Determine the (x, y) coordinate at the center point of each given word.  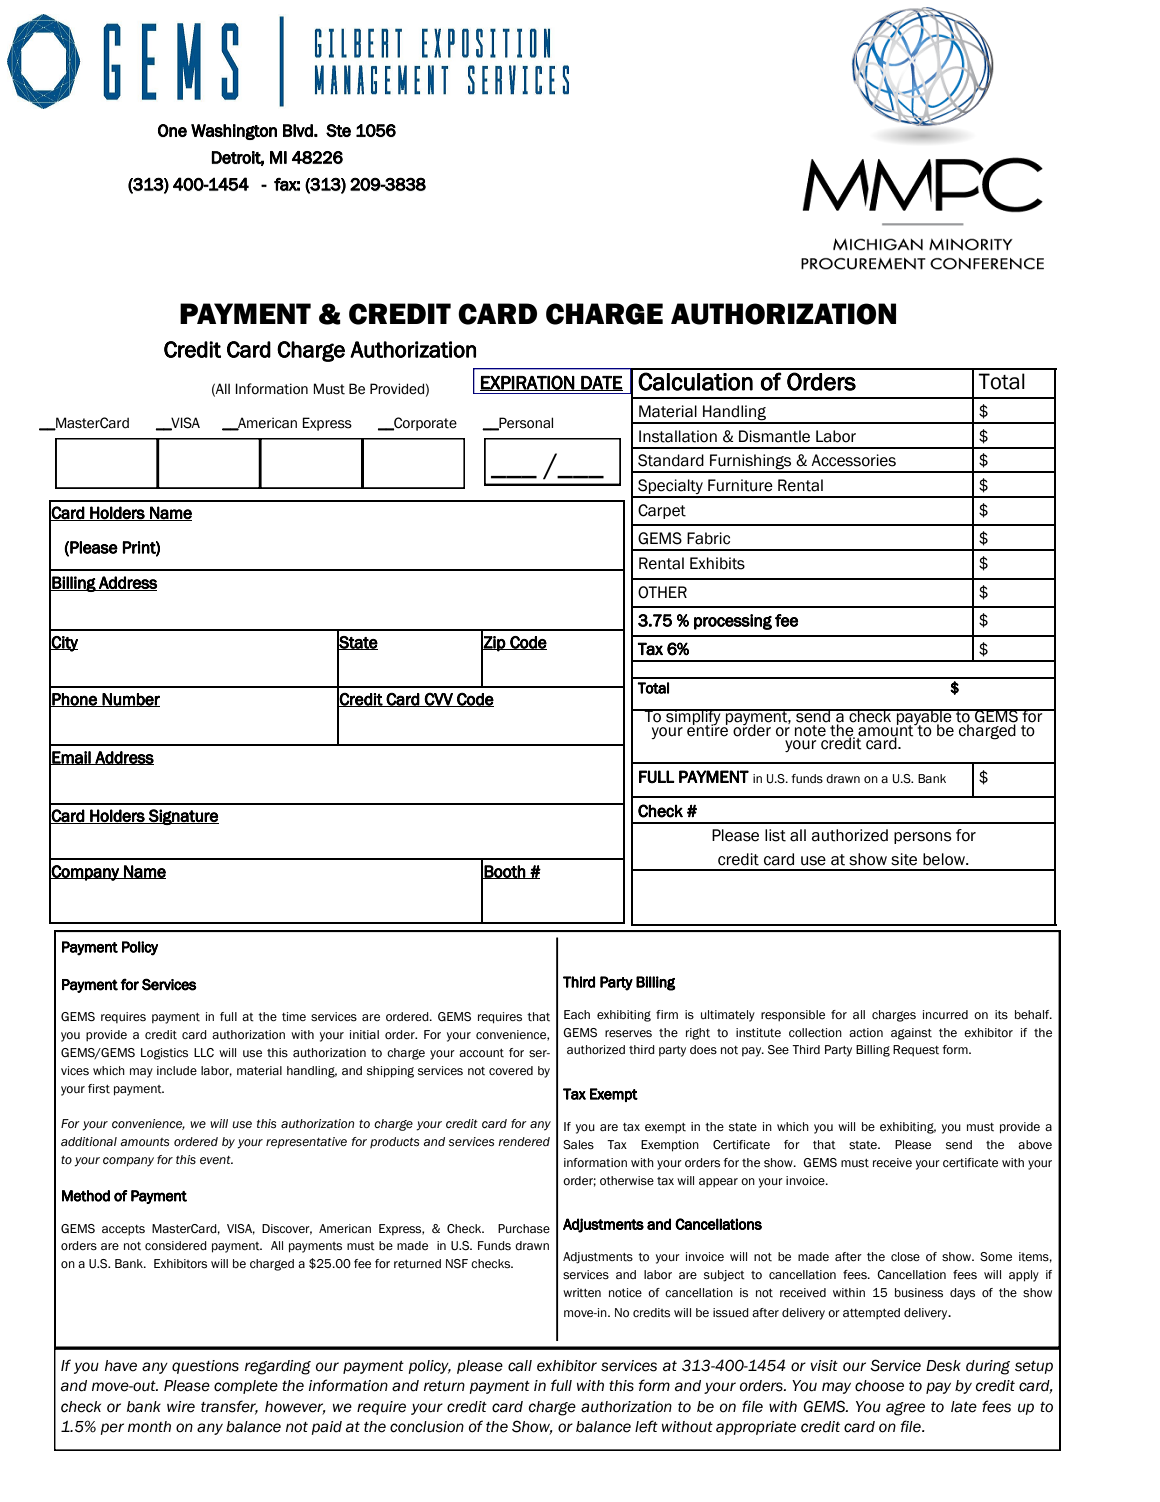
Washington (234, 132)
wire (181, 1407)
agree (905, 1409)
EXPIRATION (528, 383)
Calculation (695, 381)
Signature (183, 817)
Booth (505, 872)
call (520, 1366)
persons (923, 838)
